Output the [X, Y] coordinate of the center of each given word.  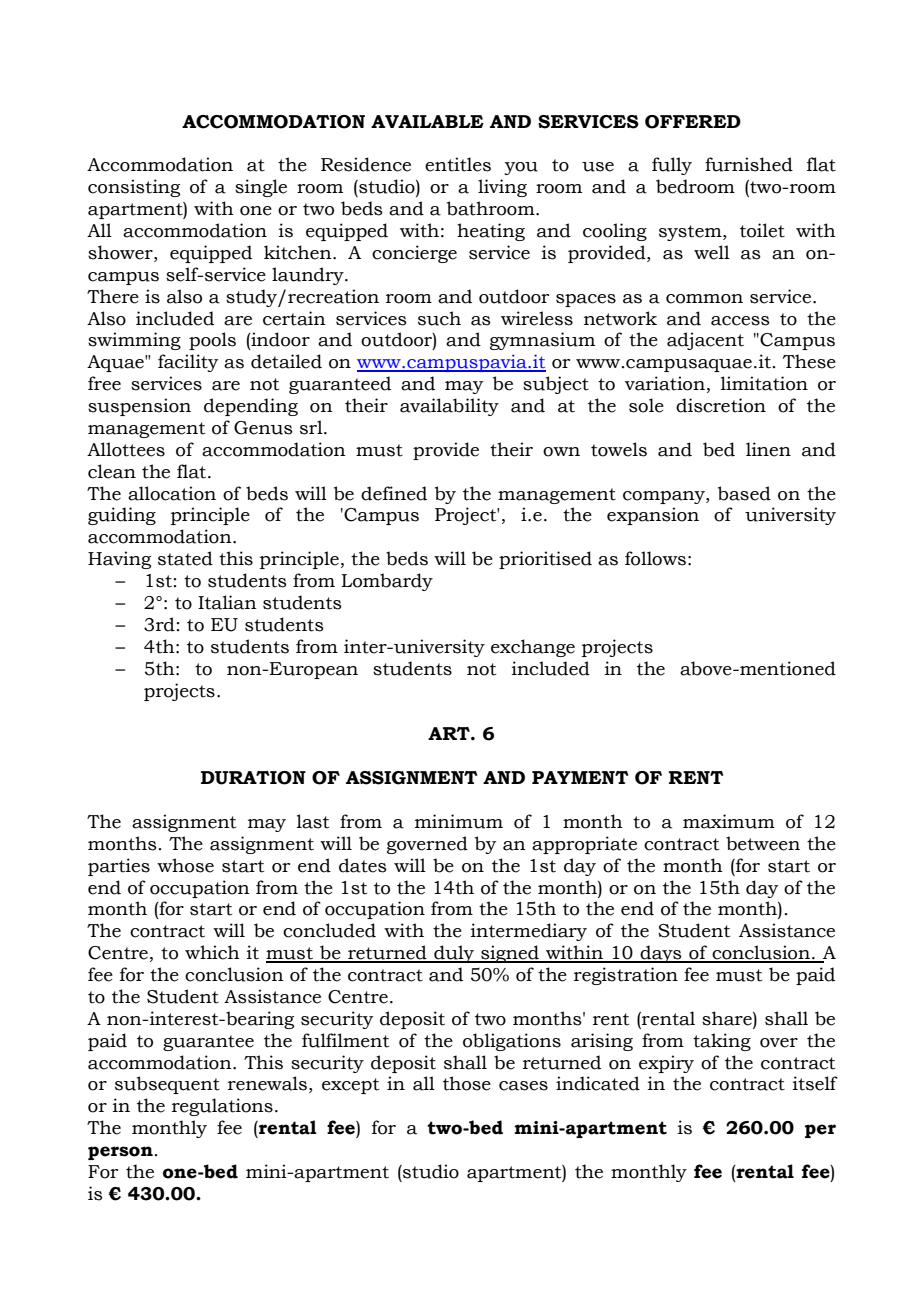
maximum [729, 821]
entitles [458, 164]
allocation [172, 493]
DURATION [253, 778]
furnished [749, 164]
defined [394, 493]
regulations [222, 1107]
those [467, 1083]
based [744, 493]
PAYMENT [580, 777]
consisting [134, 188]
